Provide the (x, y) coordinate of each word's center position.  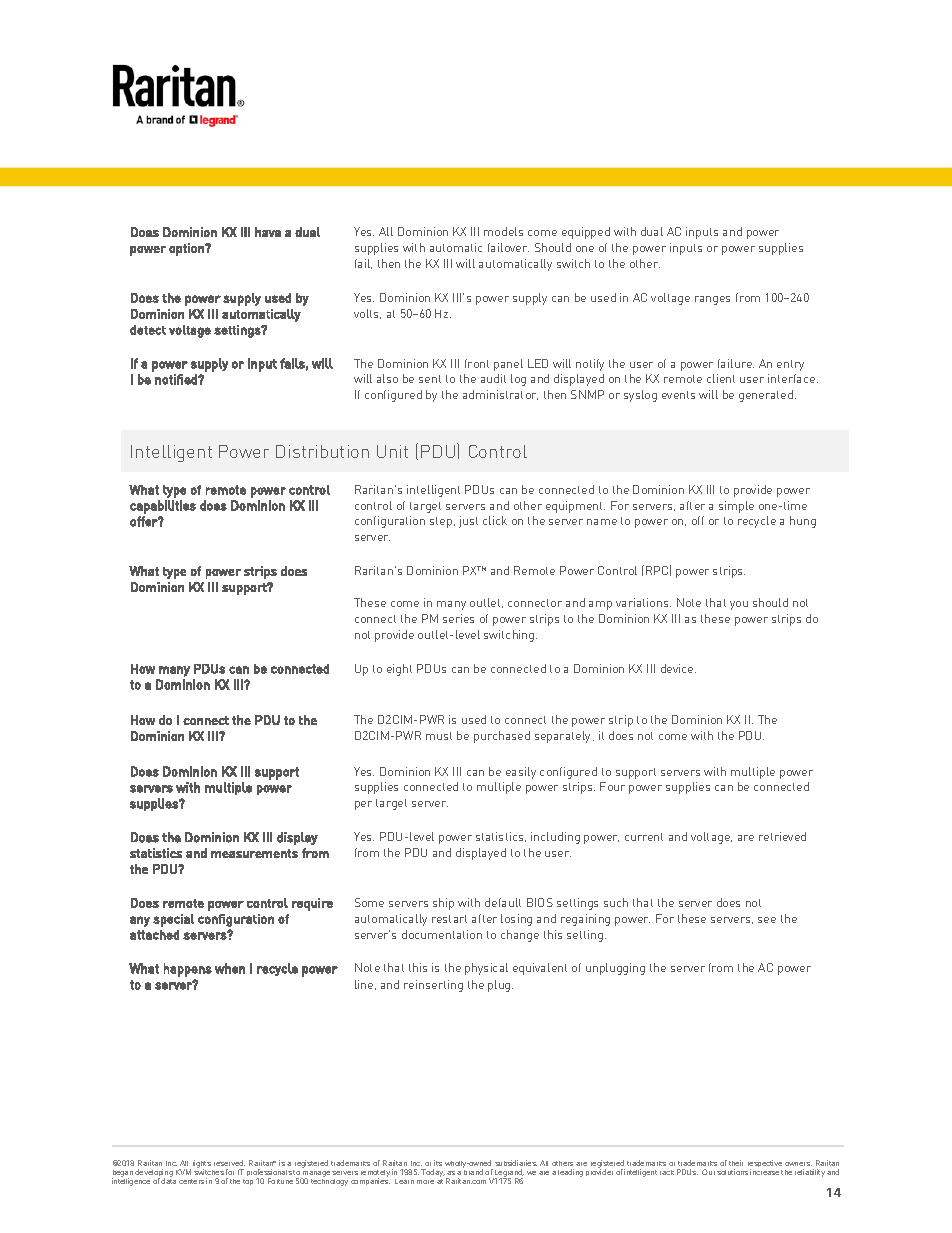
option (187, 249)
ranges (712, 300)
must (439, 736)
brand (473, 1171)
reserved (229, 1163)
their (736, 1163)
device (678, 668)
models (503, 231)
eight (399, 670)
